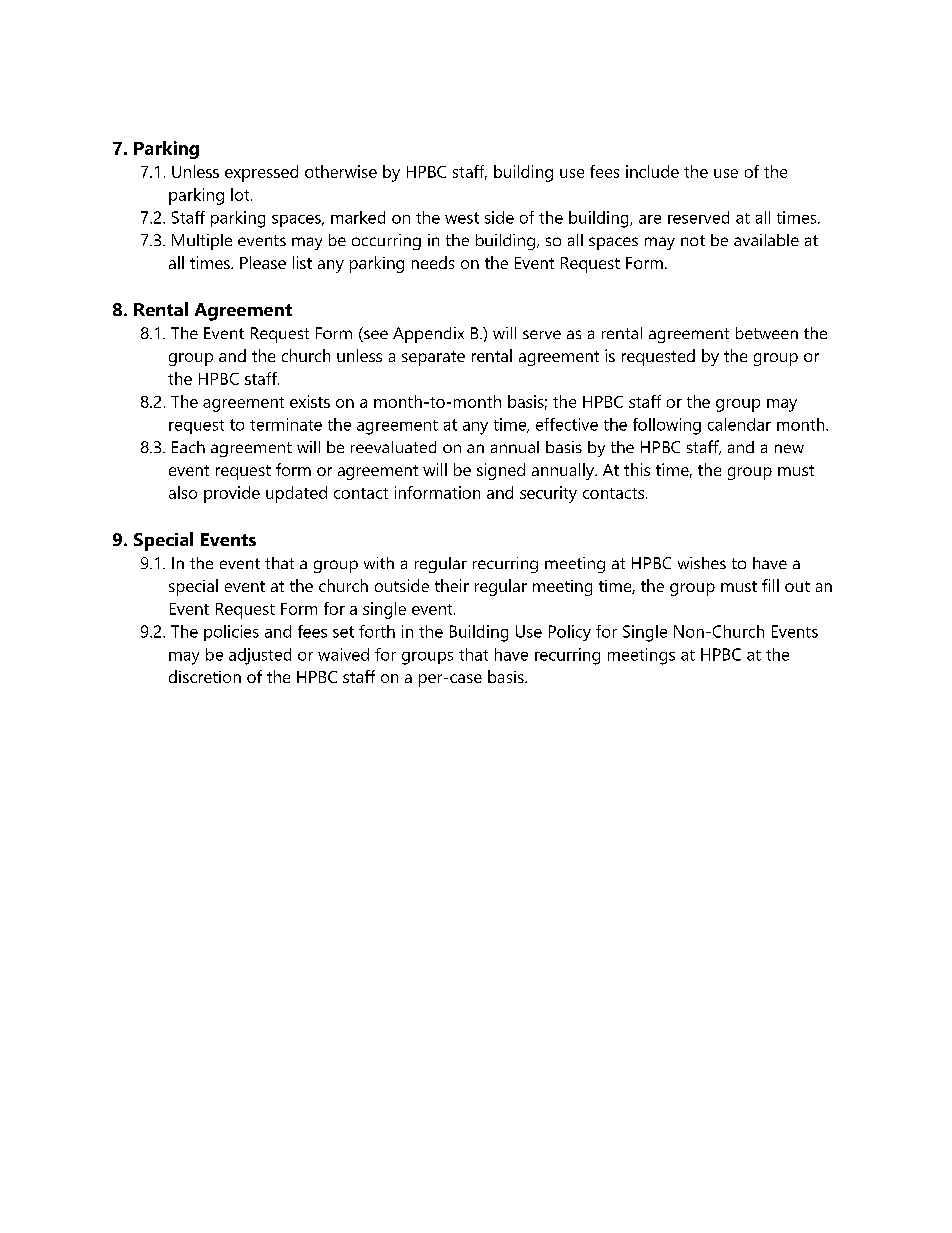  Describe the element at coordinates (232, 494) in the image. I see `provide` at that location.
